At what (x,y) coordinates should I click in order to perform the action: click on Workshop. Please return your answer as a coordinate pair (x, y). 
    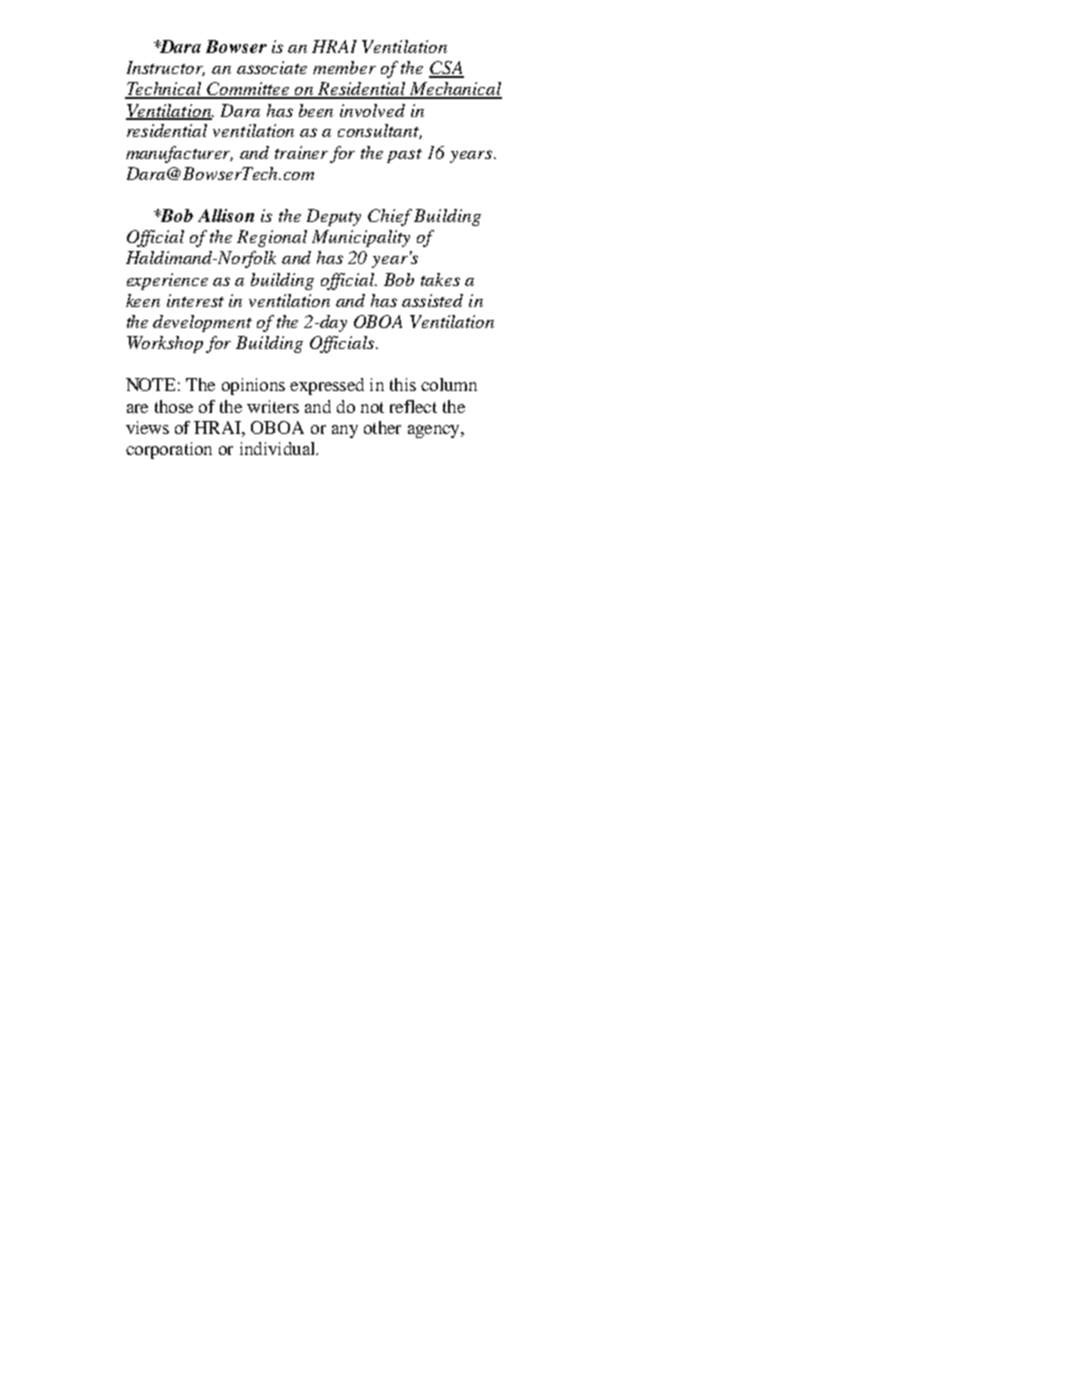
    Looking at the image, I should click on (165, 344).
